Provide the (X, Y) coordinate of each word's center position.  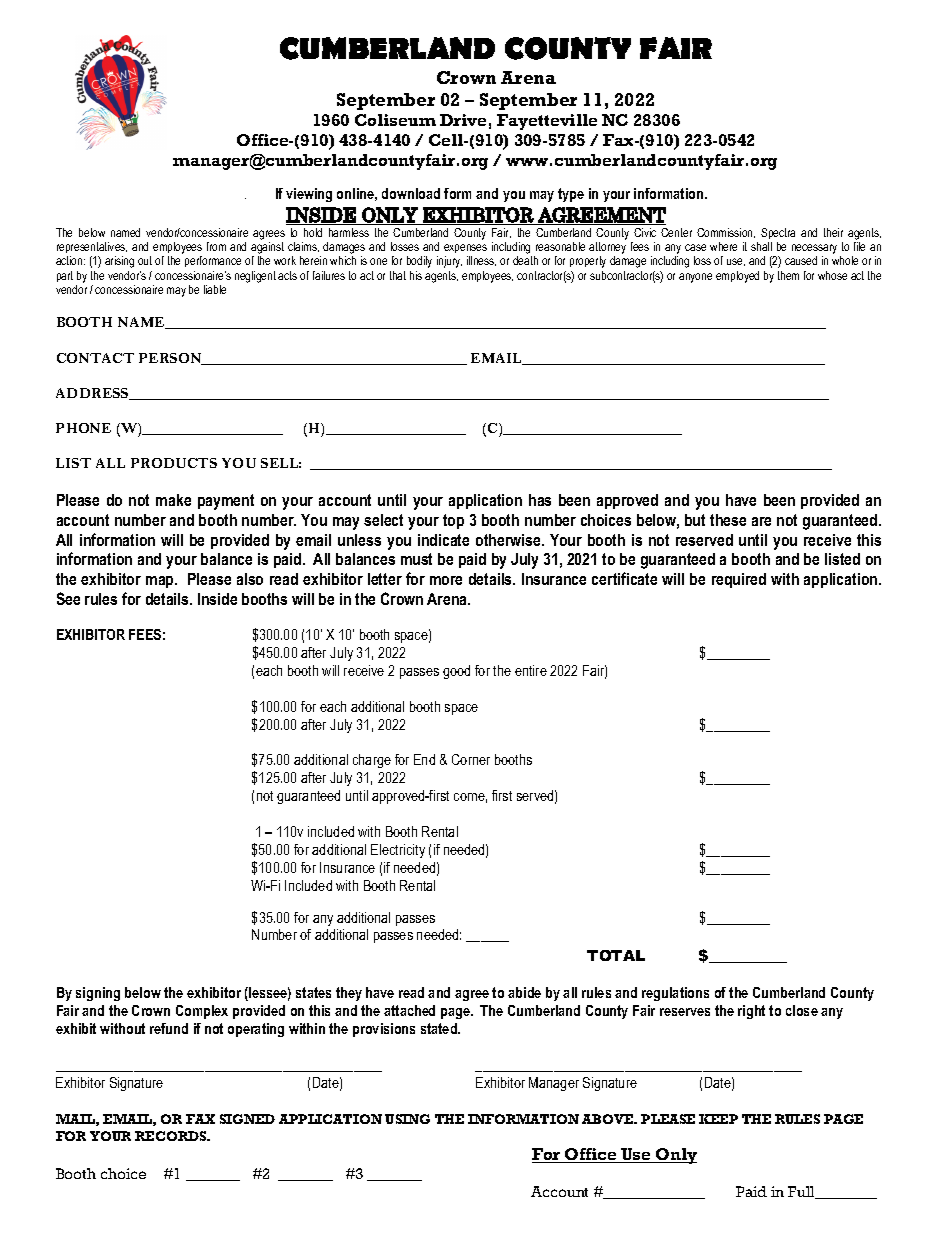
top (453, 521)
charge (372, 761)
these (728, 520)
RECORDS (172, 1136)
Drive (463, 120)
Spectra (778, 233)
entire (531, 670)
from (216, 246)
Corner (471, 759)
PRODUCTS (174, 463)
